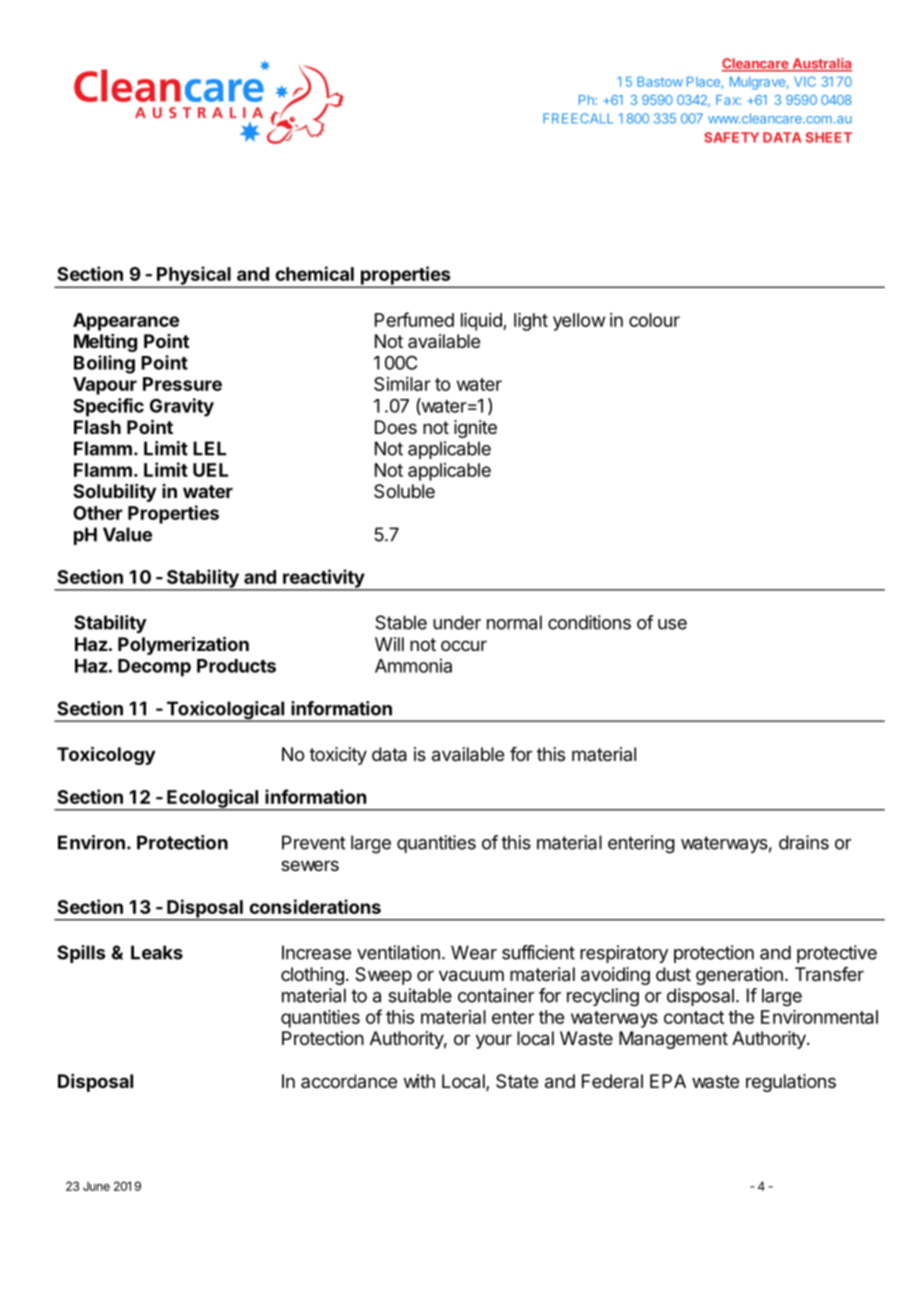 Image resolution: width=924 pixels, height=1308 pixels. What do you see at coordinates (475, 429) in the screenshot?
I see `ignite` at bounding box center [475, 429].
